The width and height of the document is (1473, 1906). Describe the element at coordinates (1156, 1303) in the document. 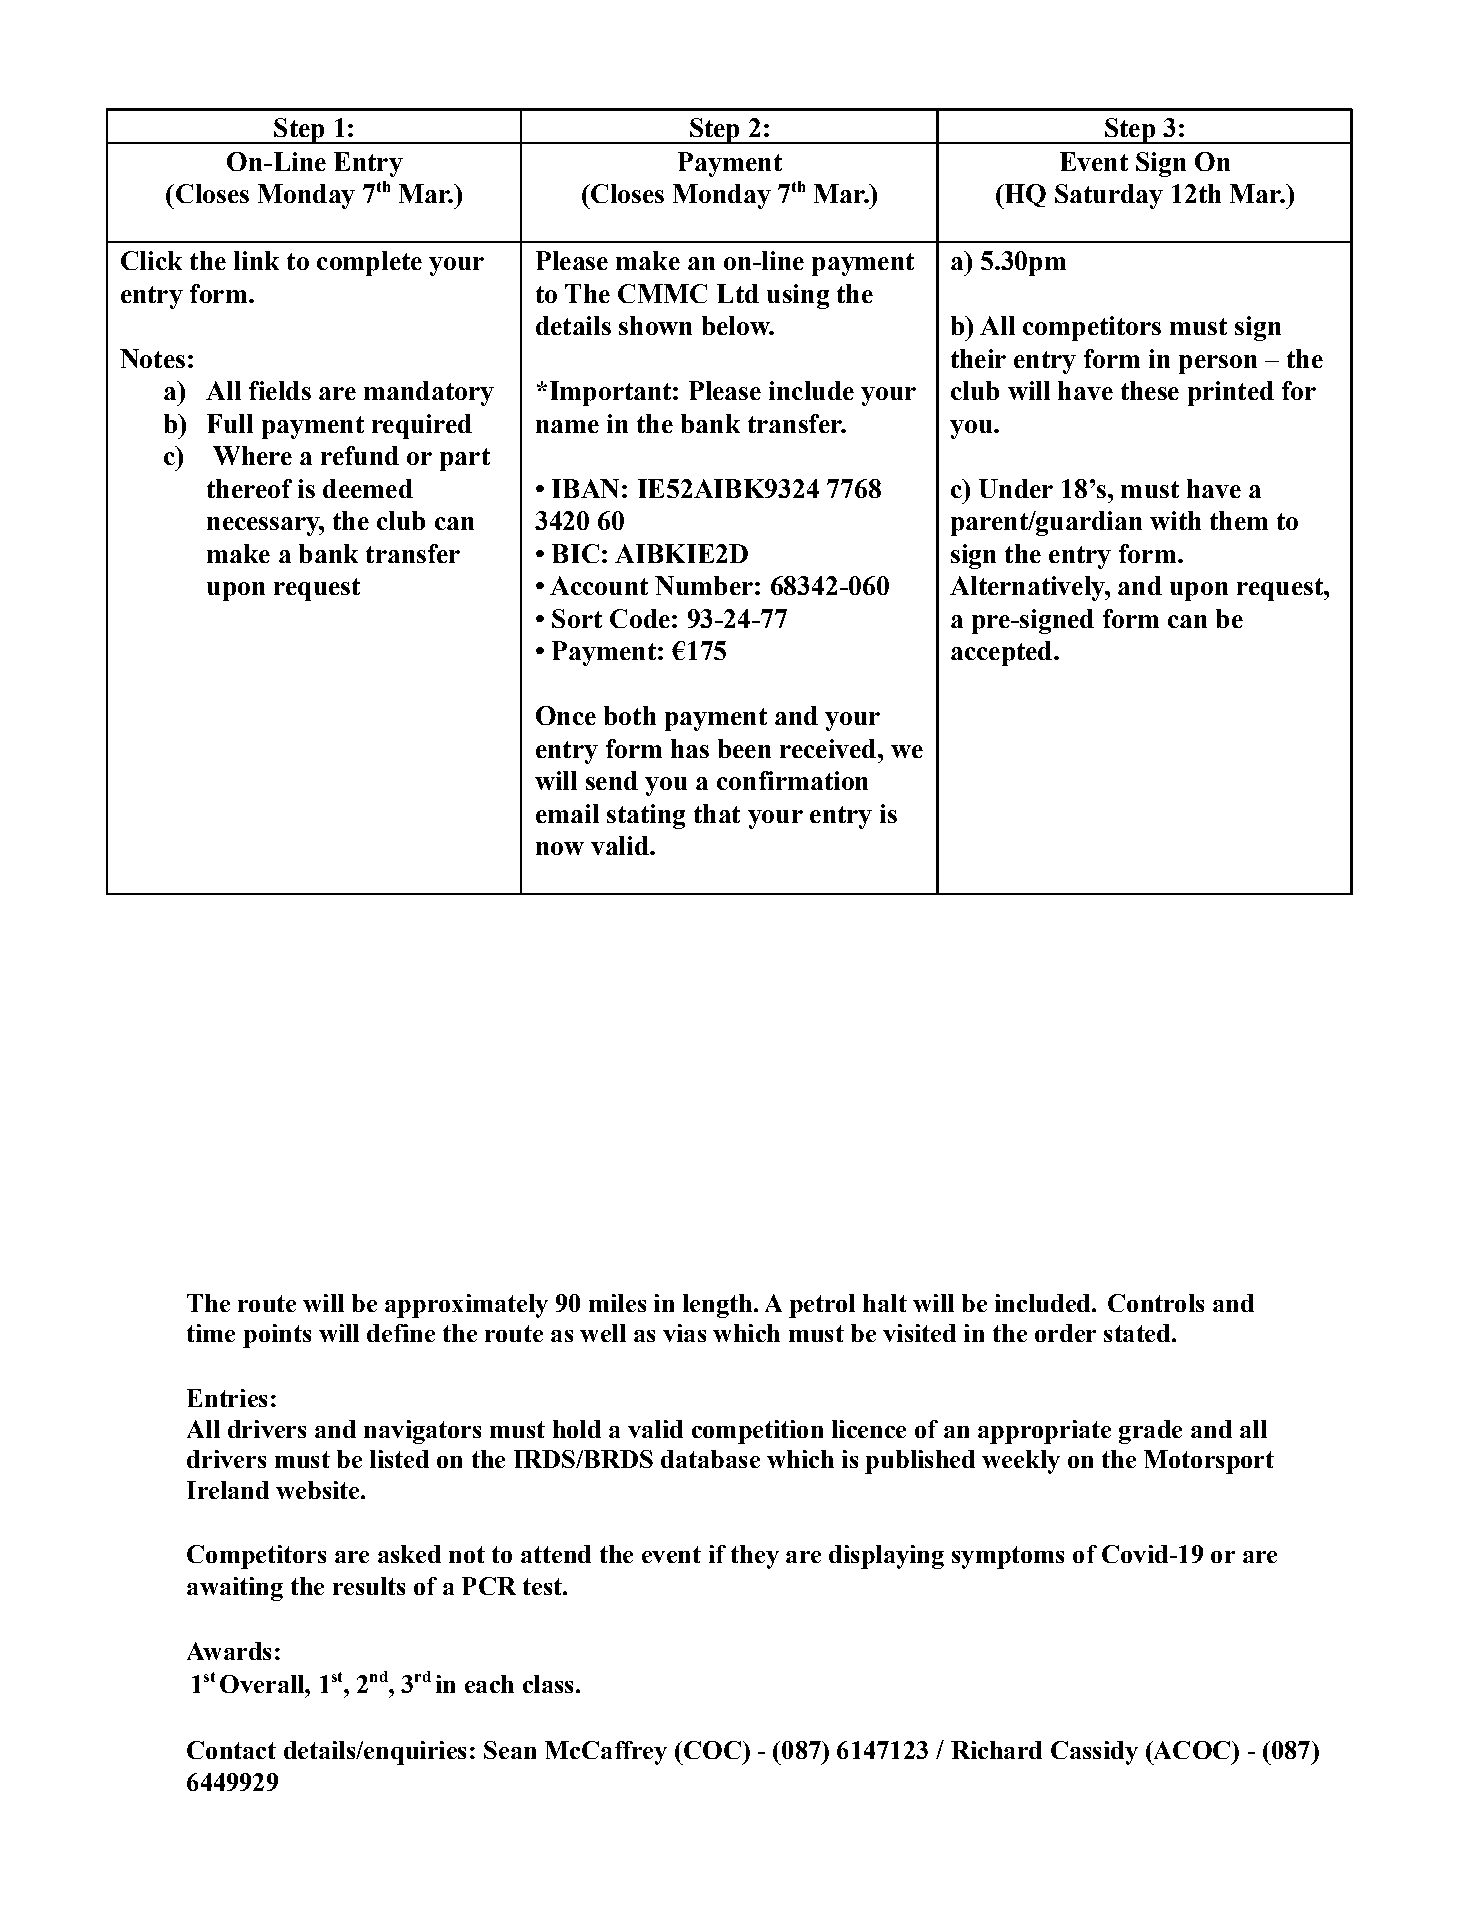

I see `Controls` at that location.
